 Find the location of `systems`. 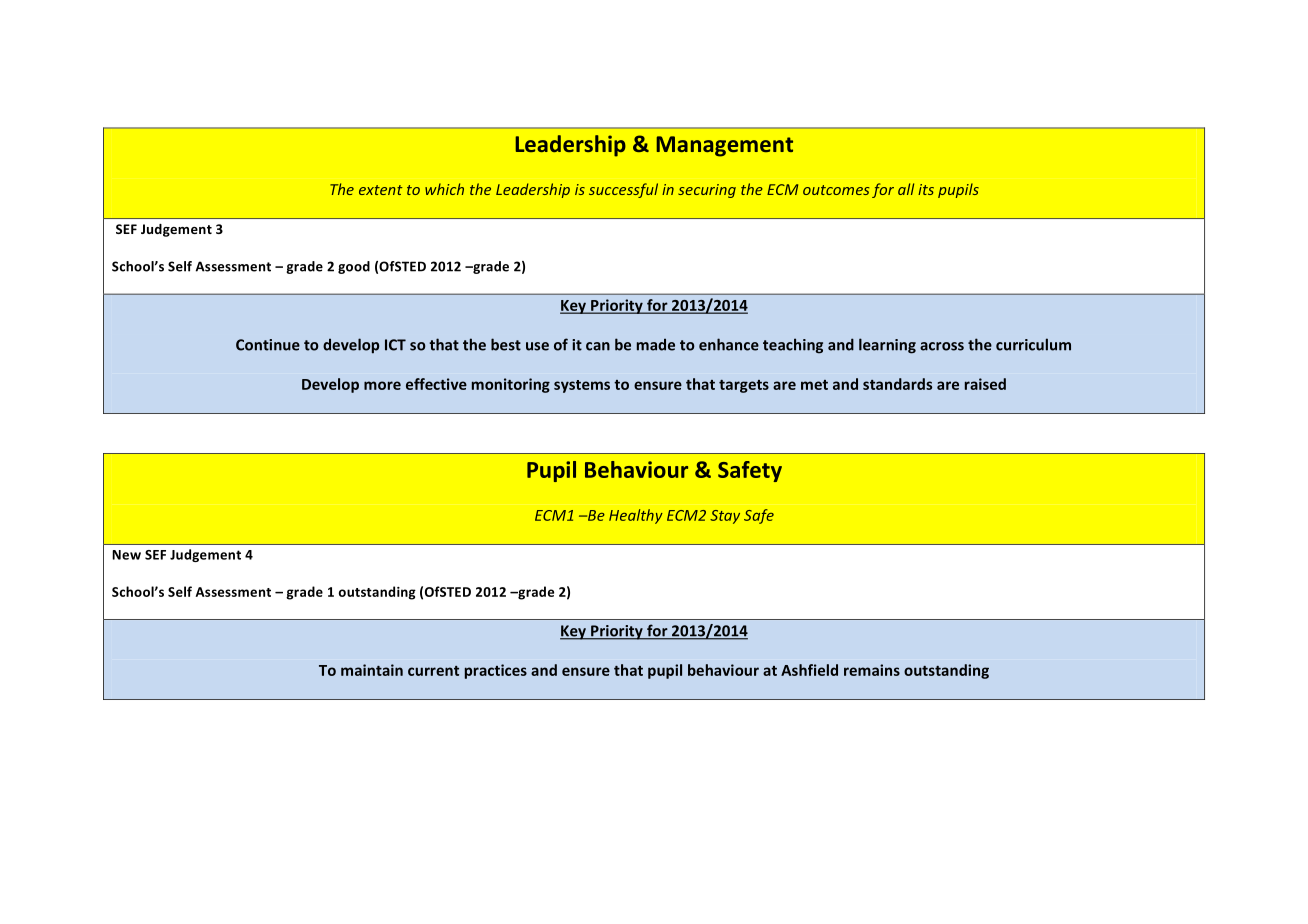

systems is located at coordinates (582, 386).
